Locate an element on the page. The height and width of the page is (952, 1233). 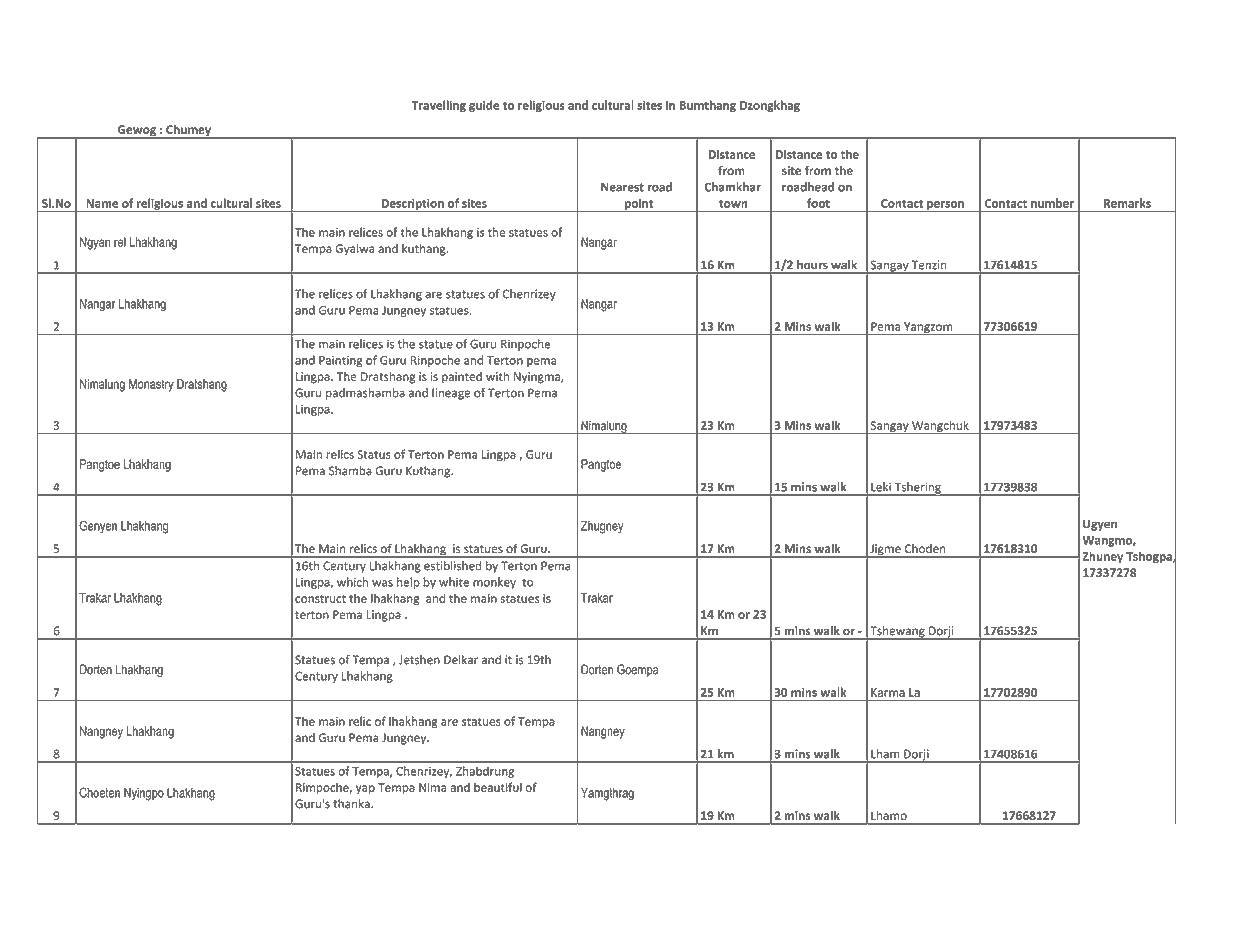
with is located at coordinates (497, 376).
